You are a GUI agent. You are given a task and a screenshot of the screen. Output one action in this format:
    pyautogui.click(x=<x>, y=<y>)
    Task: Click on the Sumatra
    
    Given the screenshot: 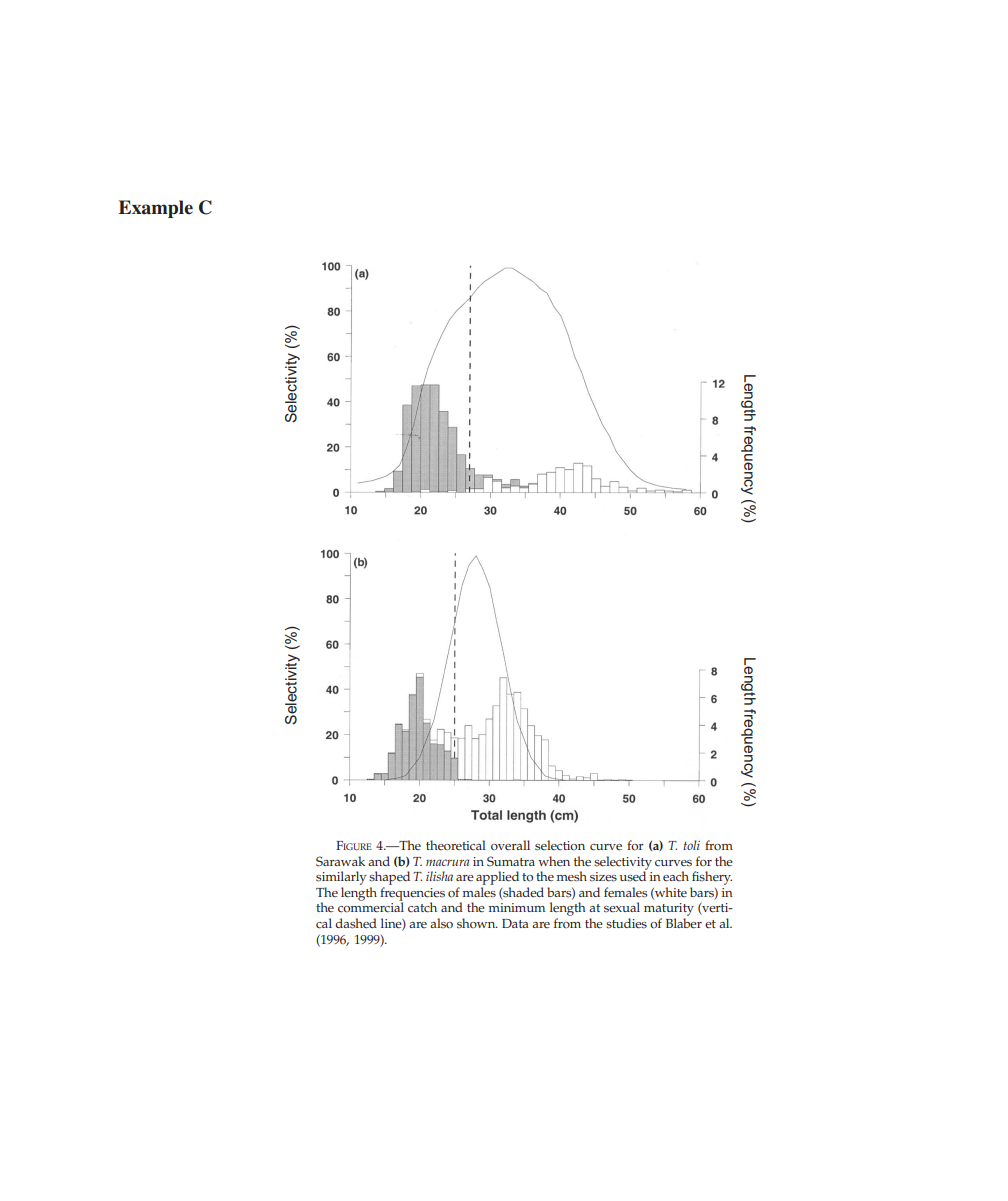 What is the action you would take?
    pyautogui.click(x=511, y=861)
